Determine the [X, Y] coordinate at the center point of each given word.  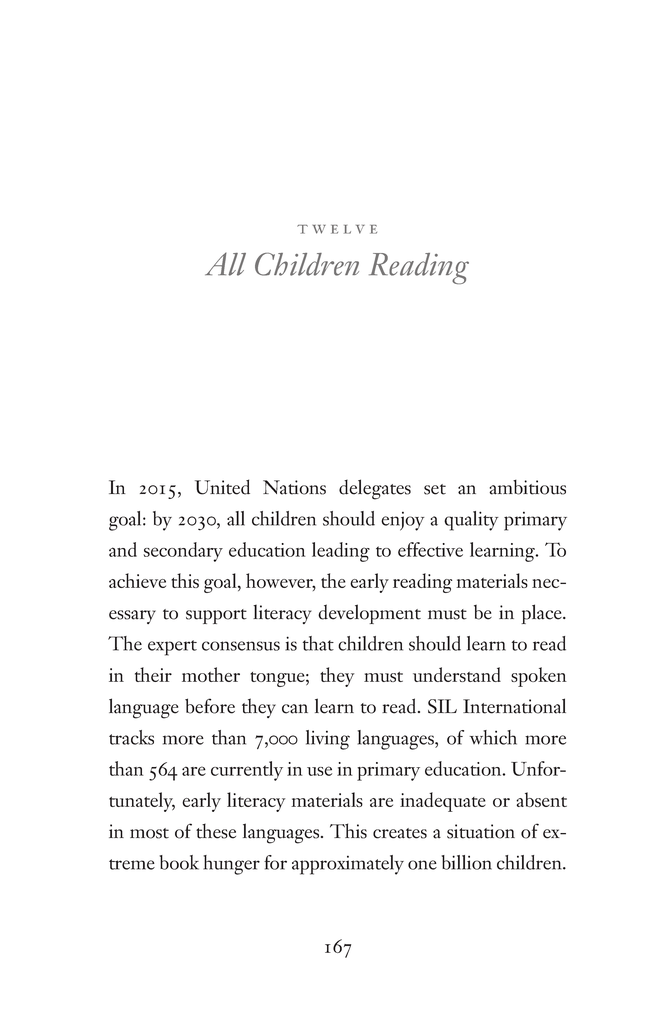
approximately [348, 865]
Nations [294, 487]
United [222, 487]
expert [172, 648]
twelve [337, 229]
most [149, 833]
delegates [375, 489]
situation [481, 831]
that [318, 643]
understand [457, 674]
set [435, 489]
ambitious [527, 487]
